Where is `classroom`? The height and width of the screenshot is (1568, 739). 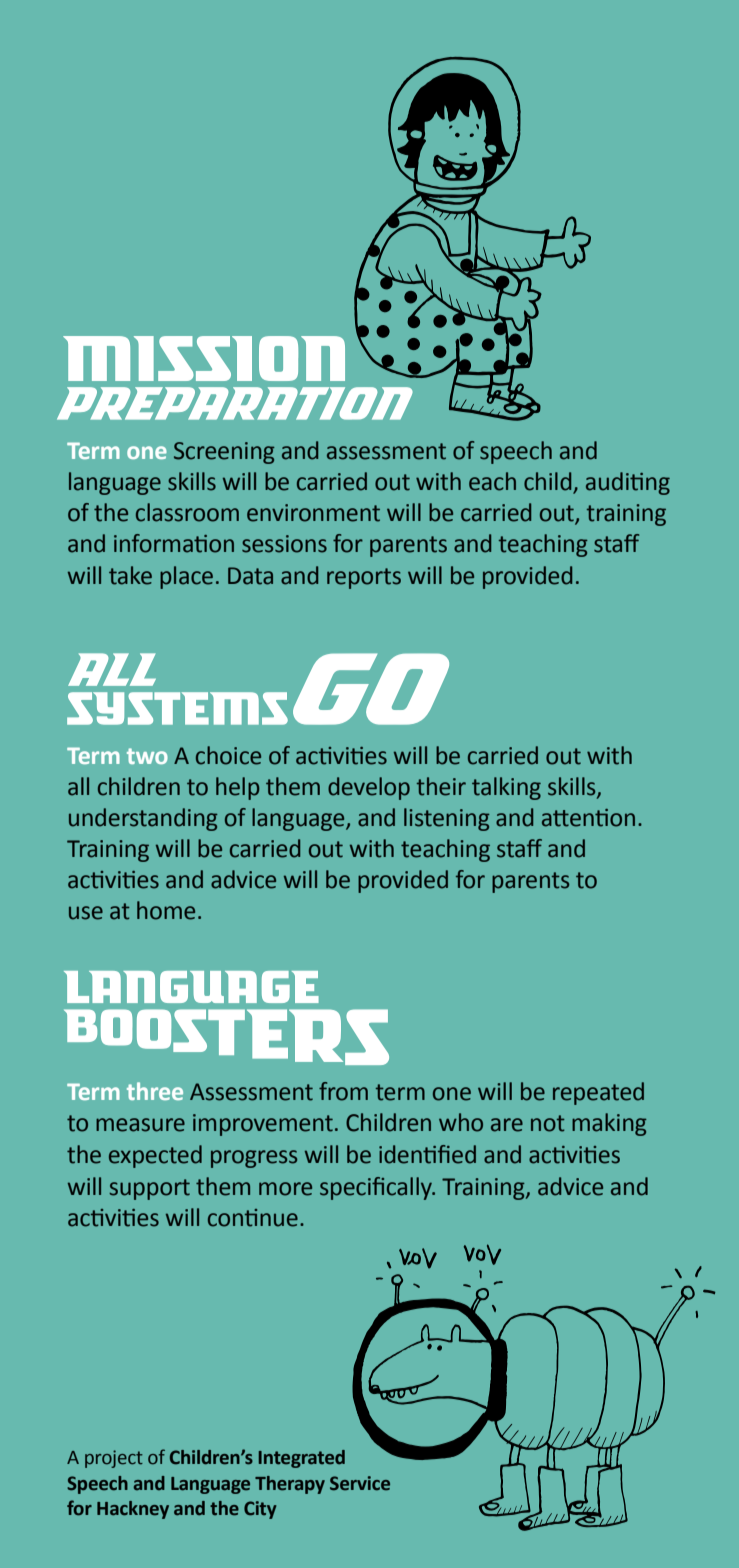 classroom is located at coordinates (187, 512).
